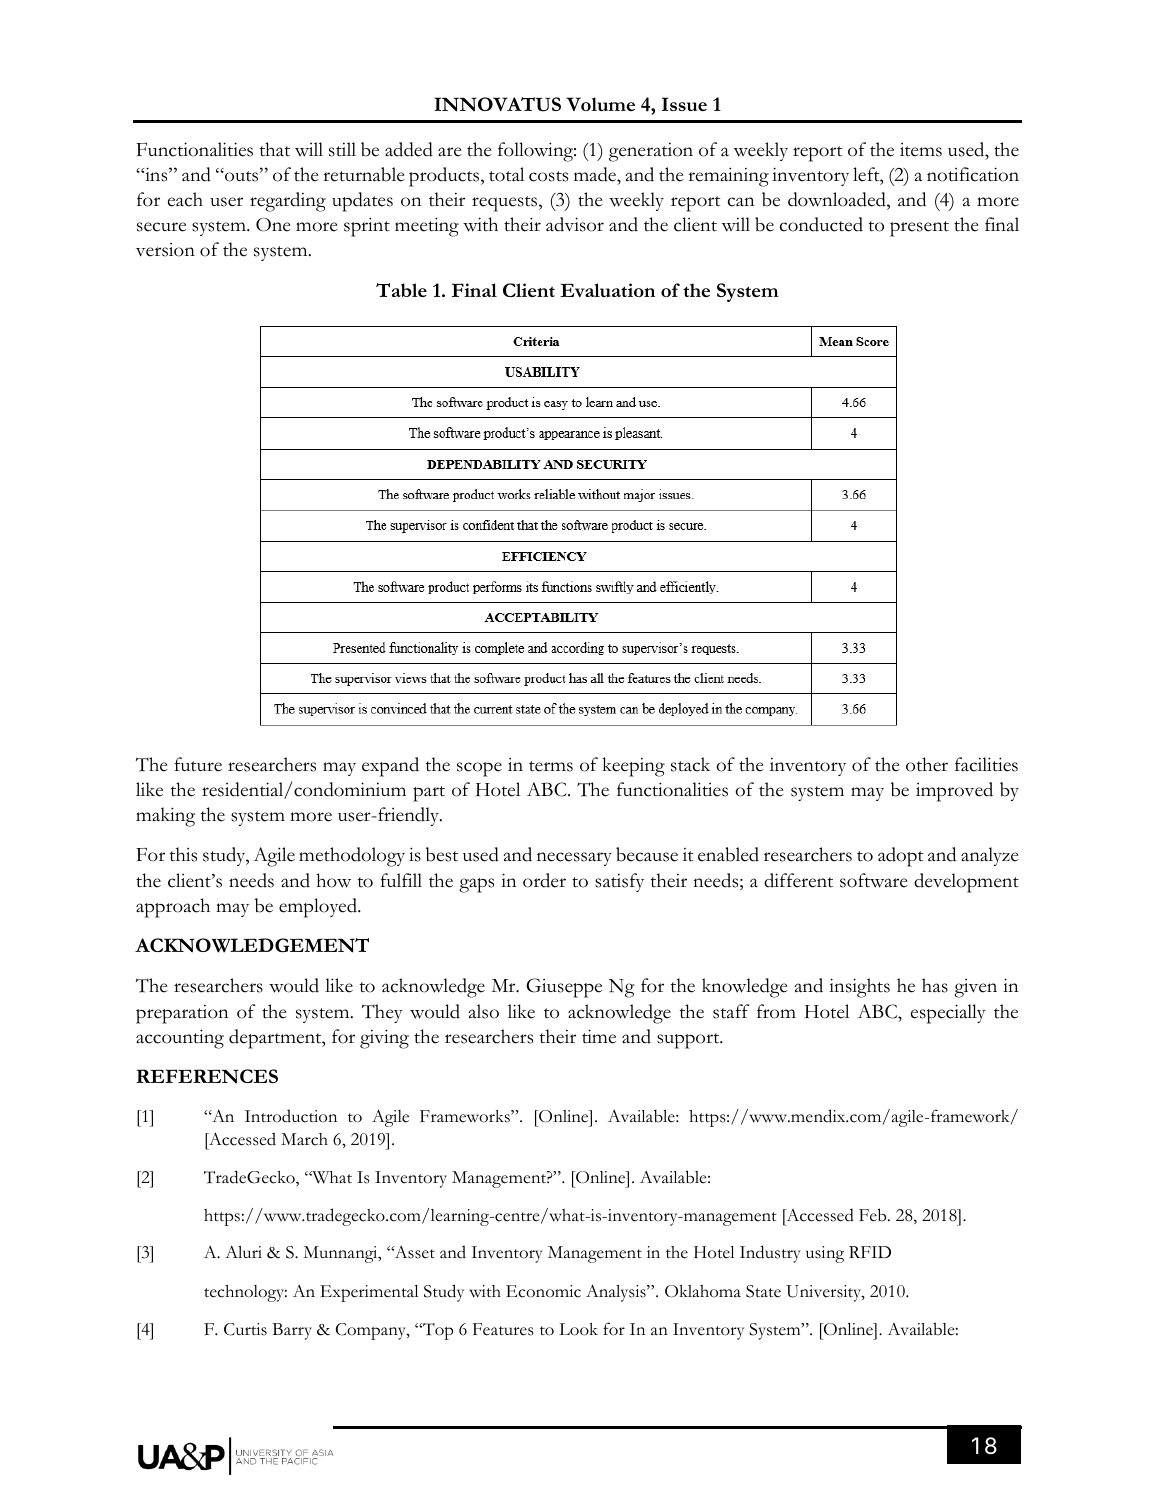 This page has height=1494, width=1155. Describe the element at coordinates (921, 150) in the page. I see `items` at that location.
